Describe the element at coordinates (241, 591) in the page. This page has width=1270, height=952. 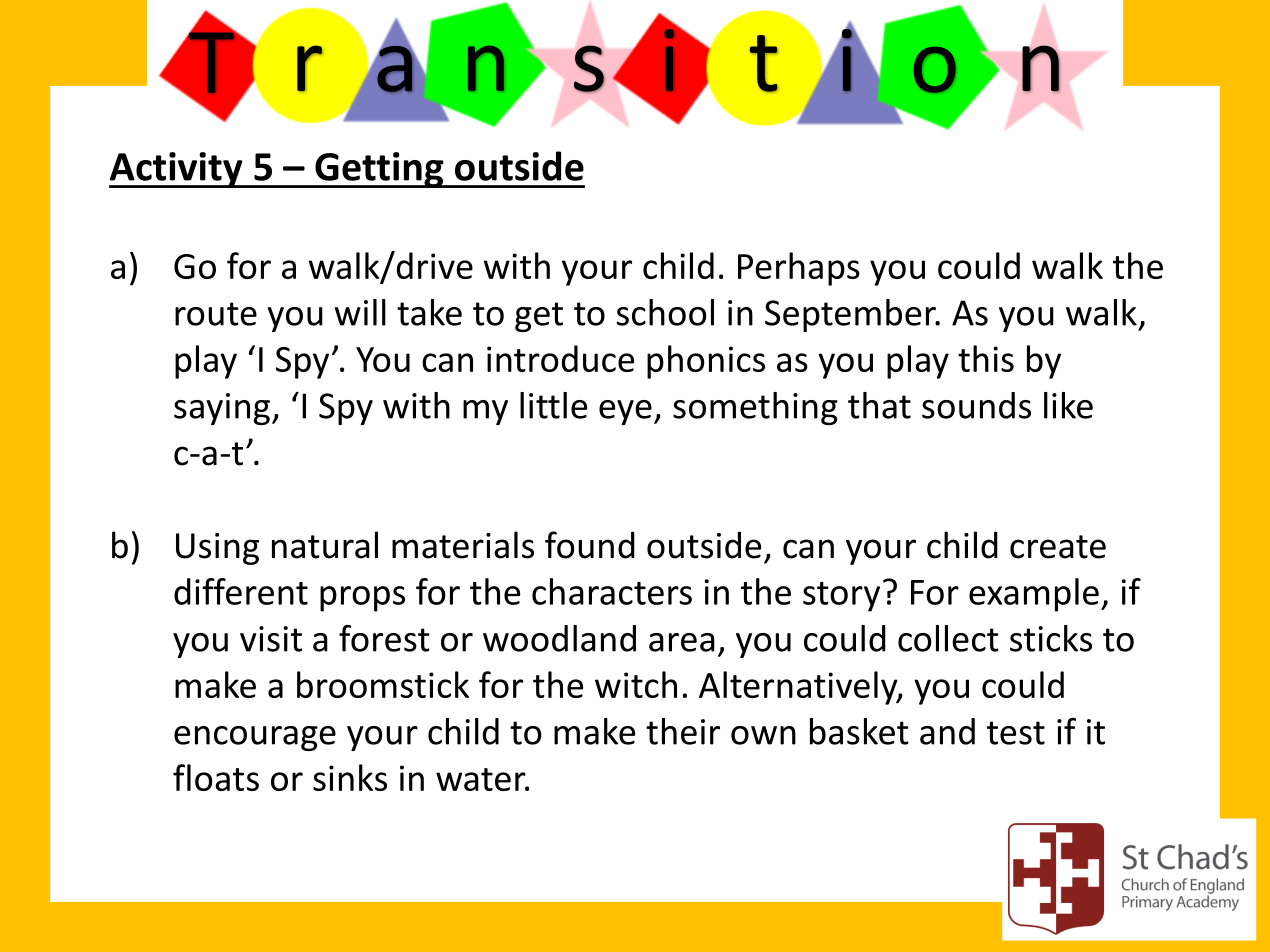
I see `different` at that location.
